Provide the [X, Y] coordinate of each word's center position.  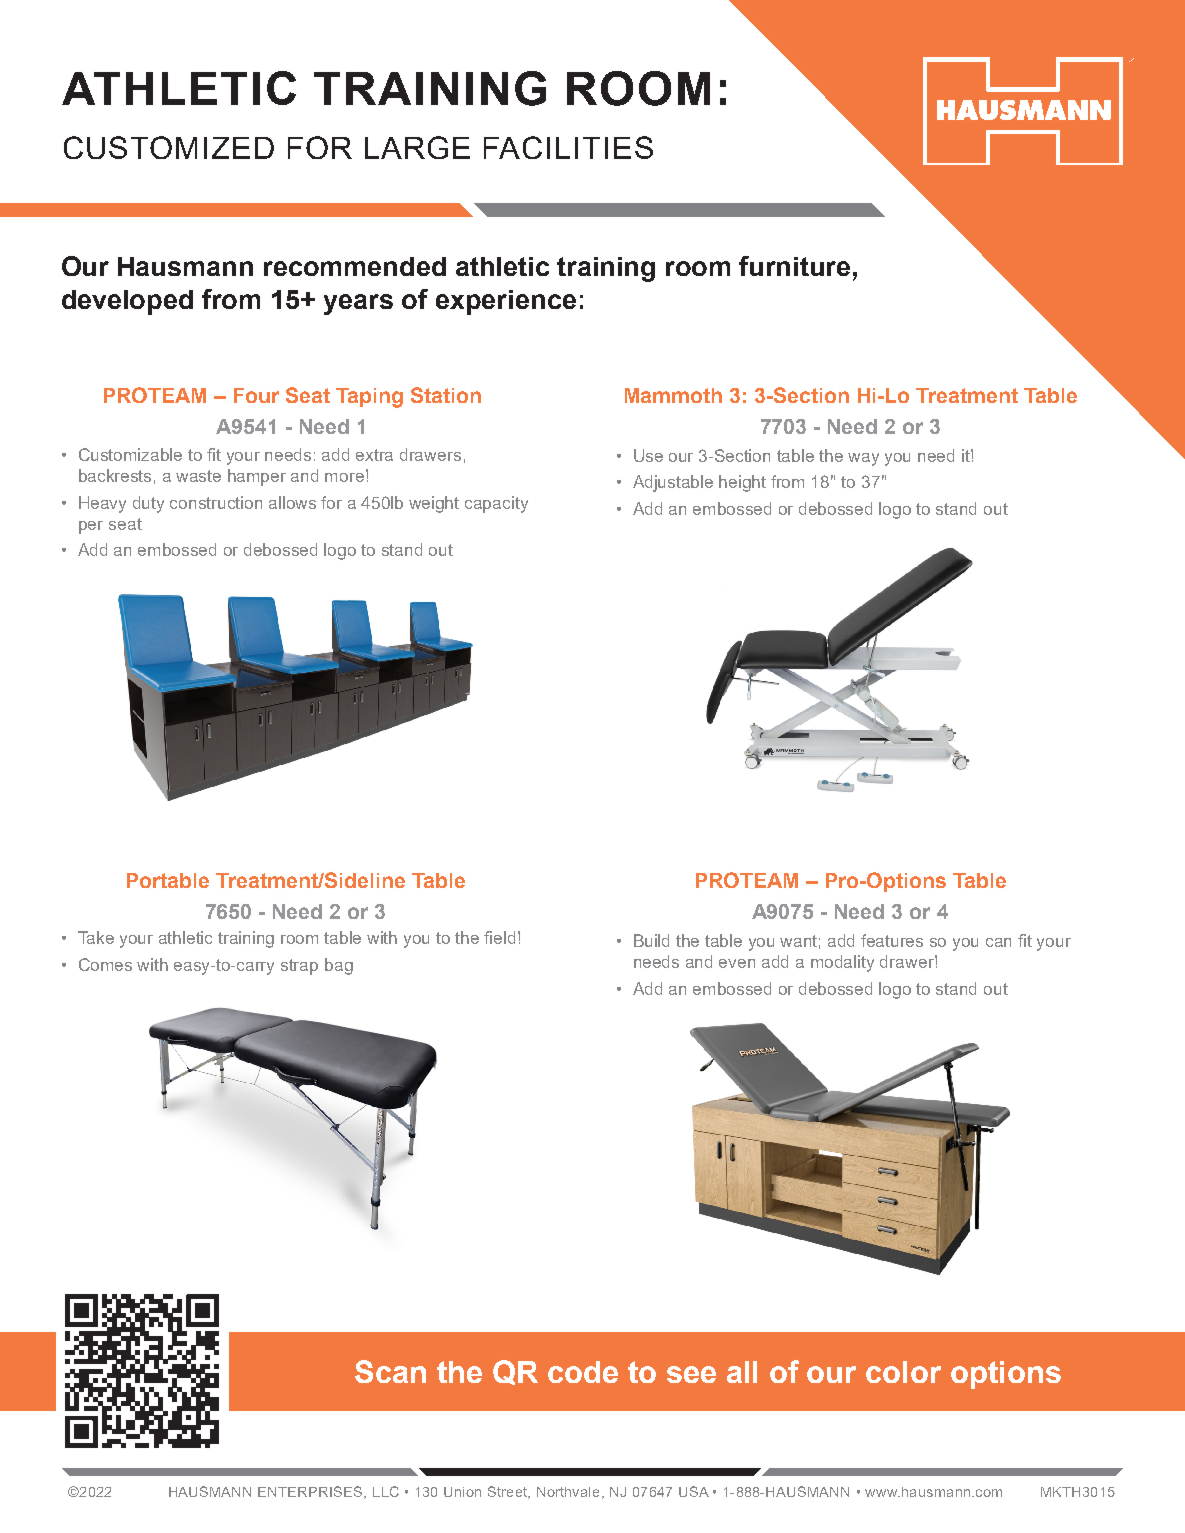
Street [508, 1492]
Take [96, 937]
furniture [794, 266]
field [499, 937]
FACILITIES [568, 147]
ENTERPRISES [311, 1492]
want [800, 942]
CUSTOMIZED [169, 147]
